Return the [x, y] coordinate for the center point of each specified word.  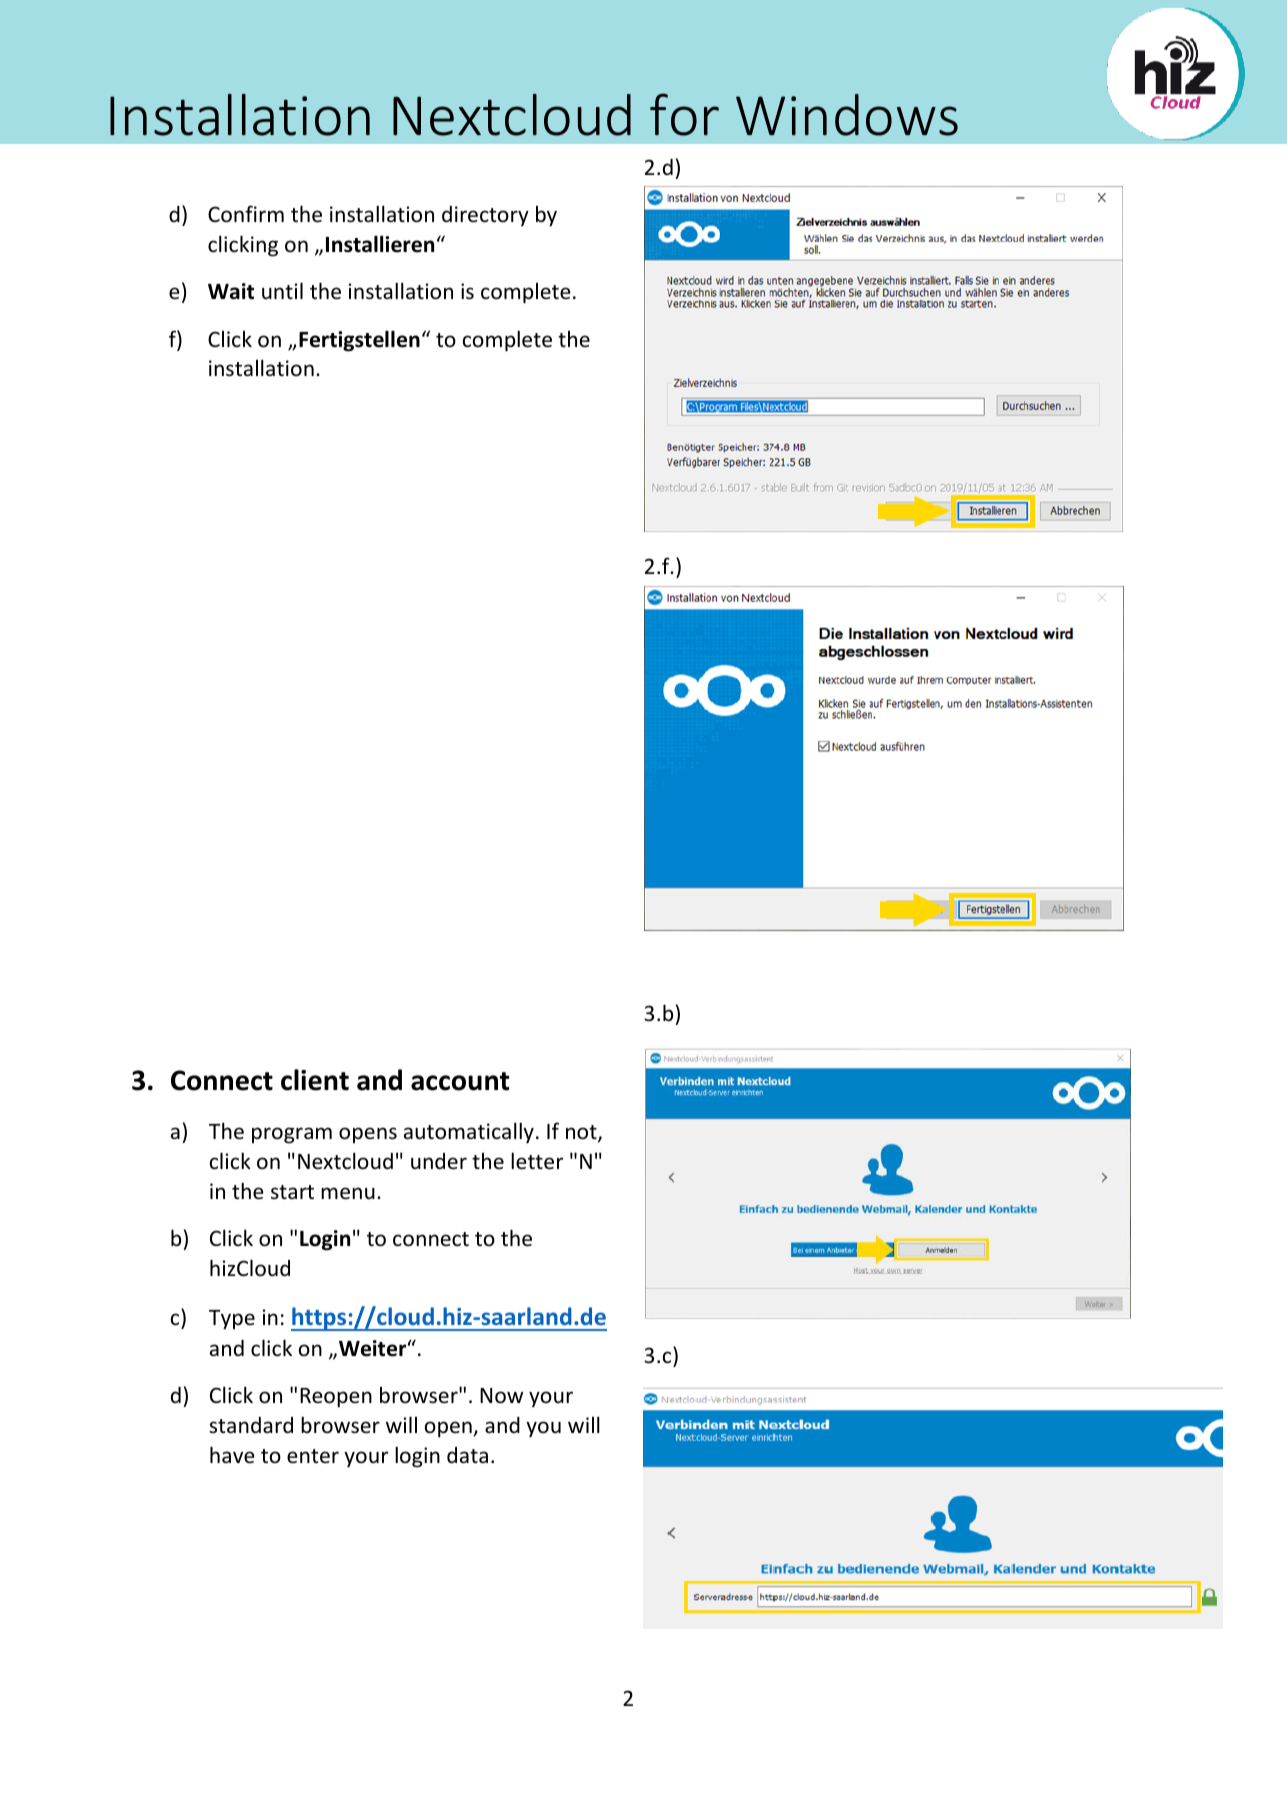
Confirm [246, 214]
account [460, 1081]
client [315, 1080]
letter [537, 1161]
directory [485, 216]
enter [313, 1456]
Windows [847, 115]
